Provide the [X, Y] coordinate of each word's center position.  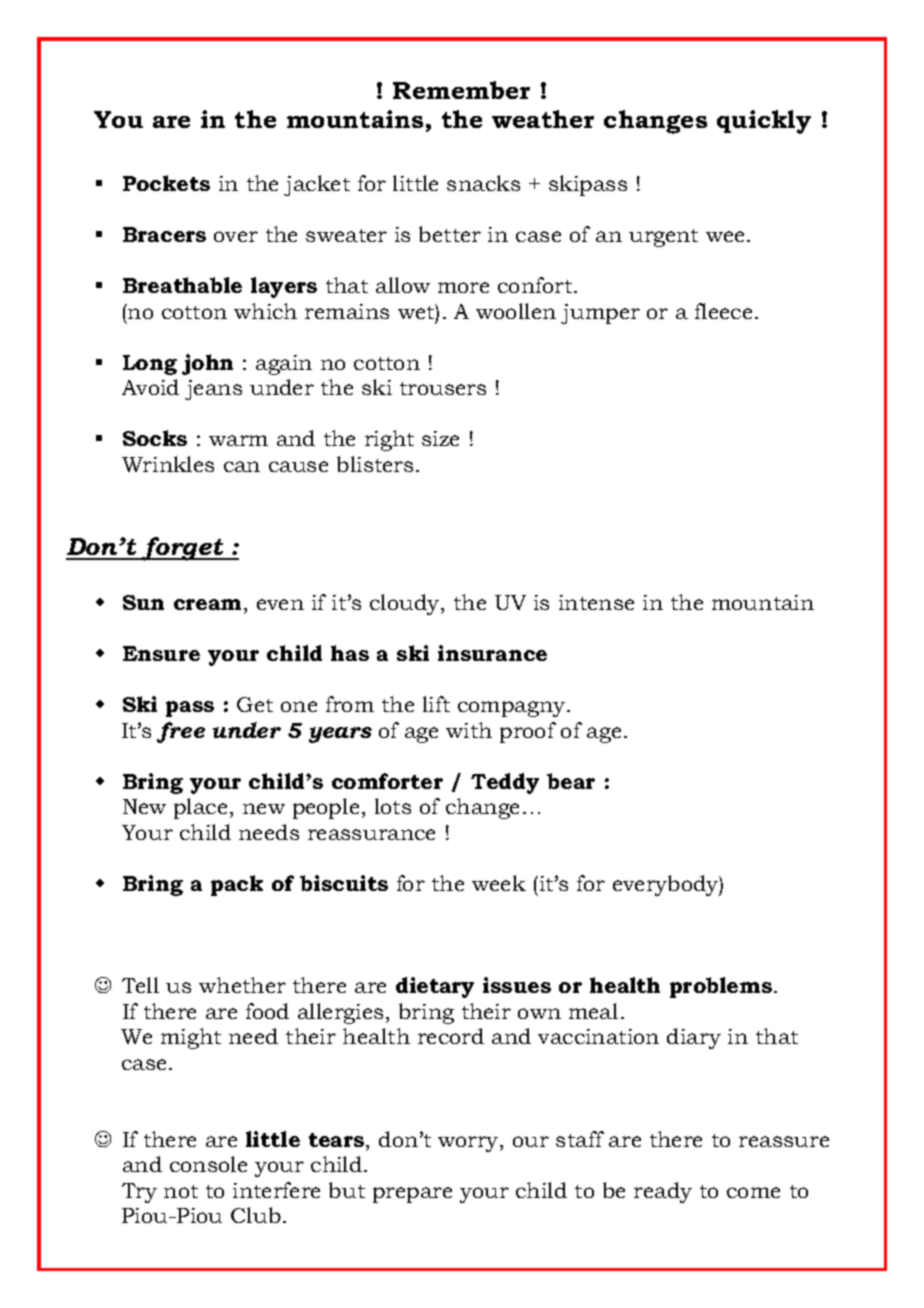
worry [469, 1144]
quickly [764, 122]
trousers [443, 388]
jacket [317, 185]
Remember [461, 90]
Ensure [161, 653]
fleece [723, 311]
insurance [492, 653]
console [208, 1164]
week [499, 883]
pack [237, 885]
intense [596, 602]
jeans [213, 390]
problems [721, 987]
